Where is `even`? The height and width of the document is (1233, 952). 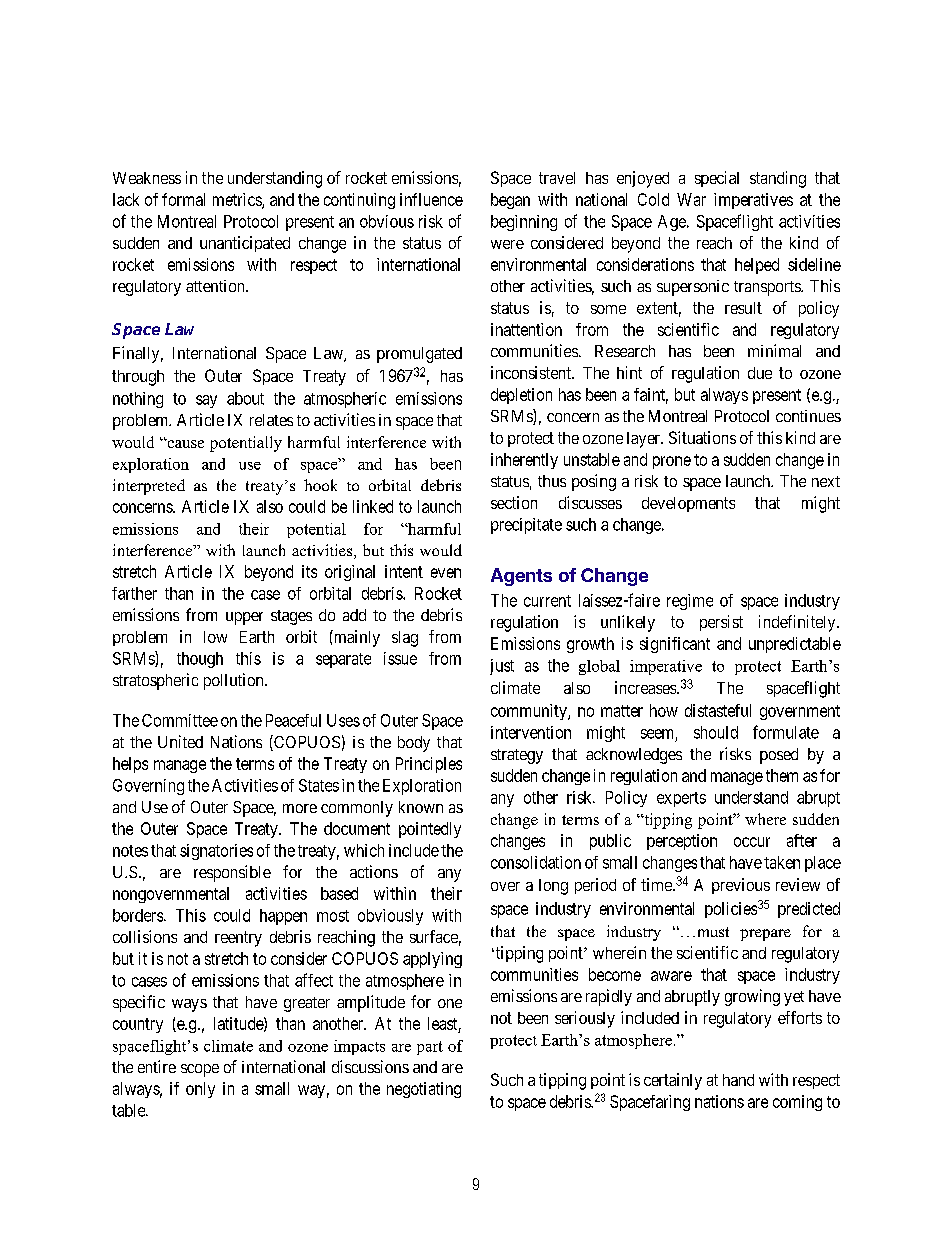
even is located at coordinates (446, 573).
